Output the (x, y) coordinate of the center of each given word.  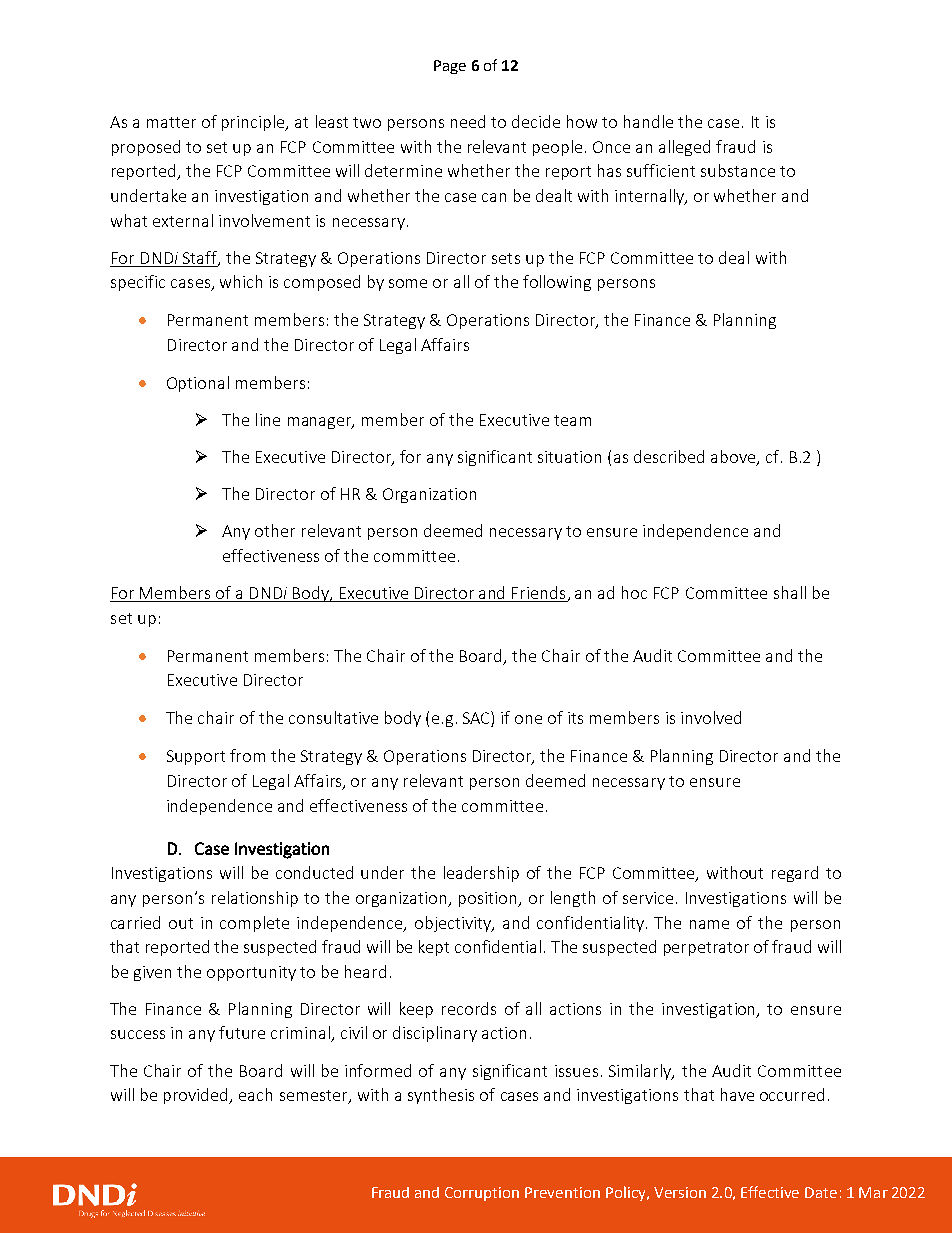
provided (197, 1096)
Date (821, 1192)
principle (254, 123)
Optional (198, 384)
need (468, 121)
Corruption (482, 1194)
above (734, 458)
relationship (255, 899)
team (572, 420)
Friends (539, 594)
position (489, 899)
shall (790, 592)
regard (795, 874)
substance (738, 170)
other (275, 530)
